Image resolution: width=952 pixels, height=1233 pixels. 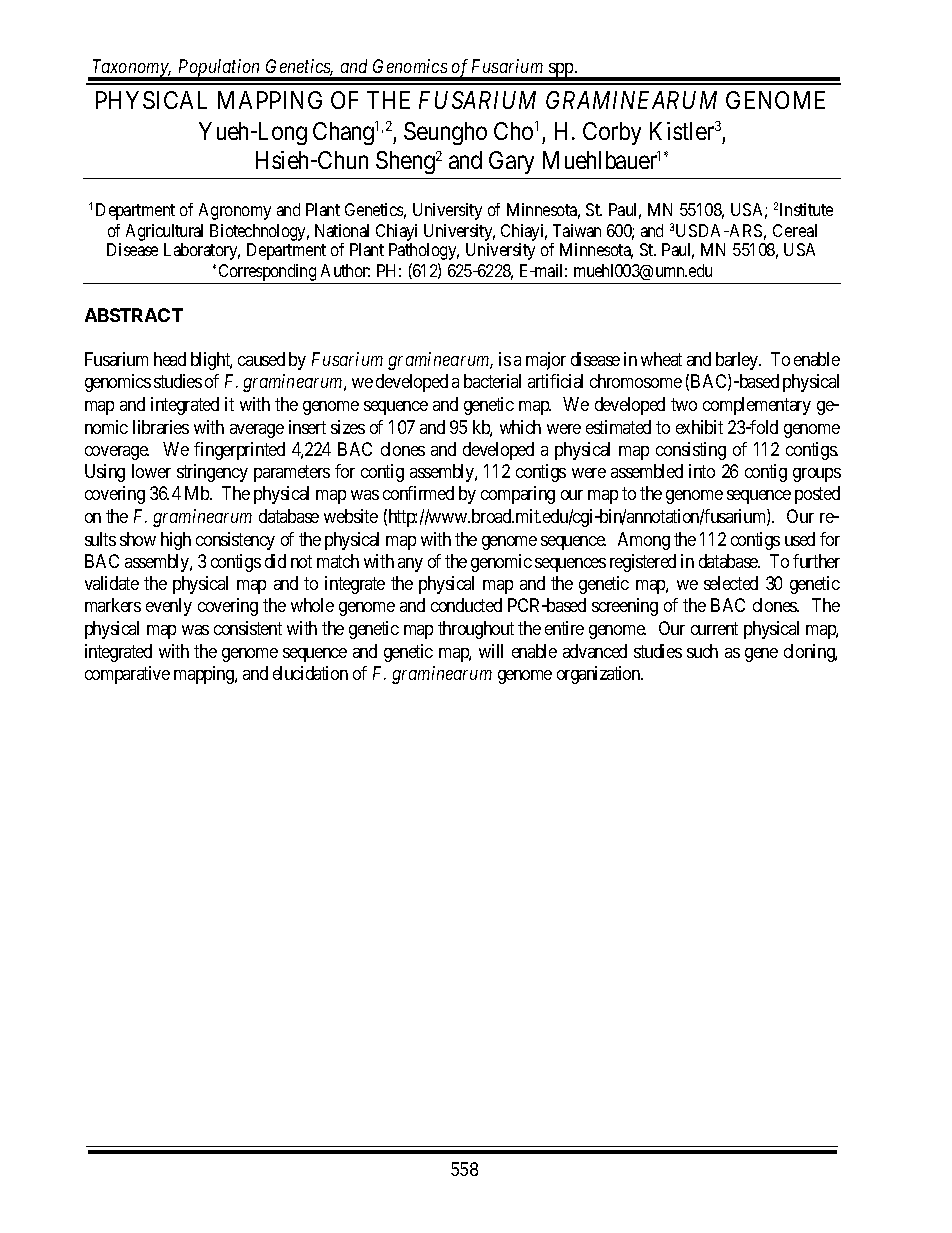 I want to click on bacterial, so click(x=492, y=381).
